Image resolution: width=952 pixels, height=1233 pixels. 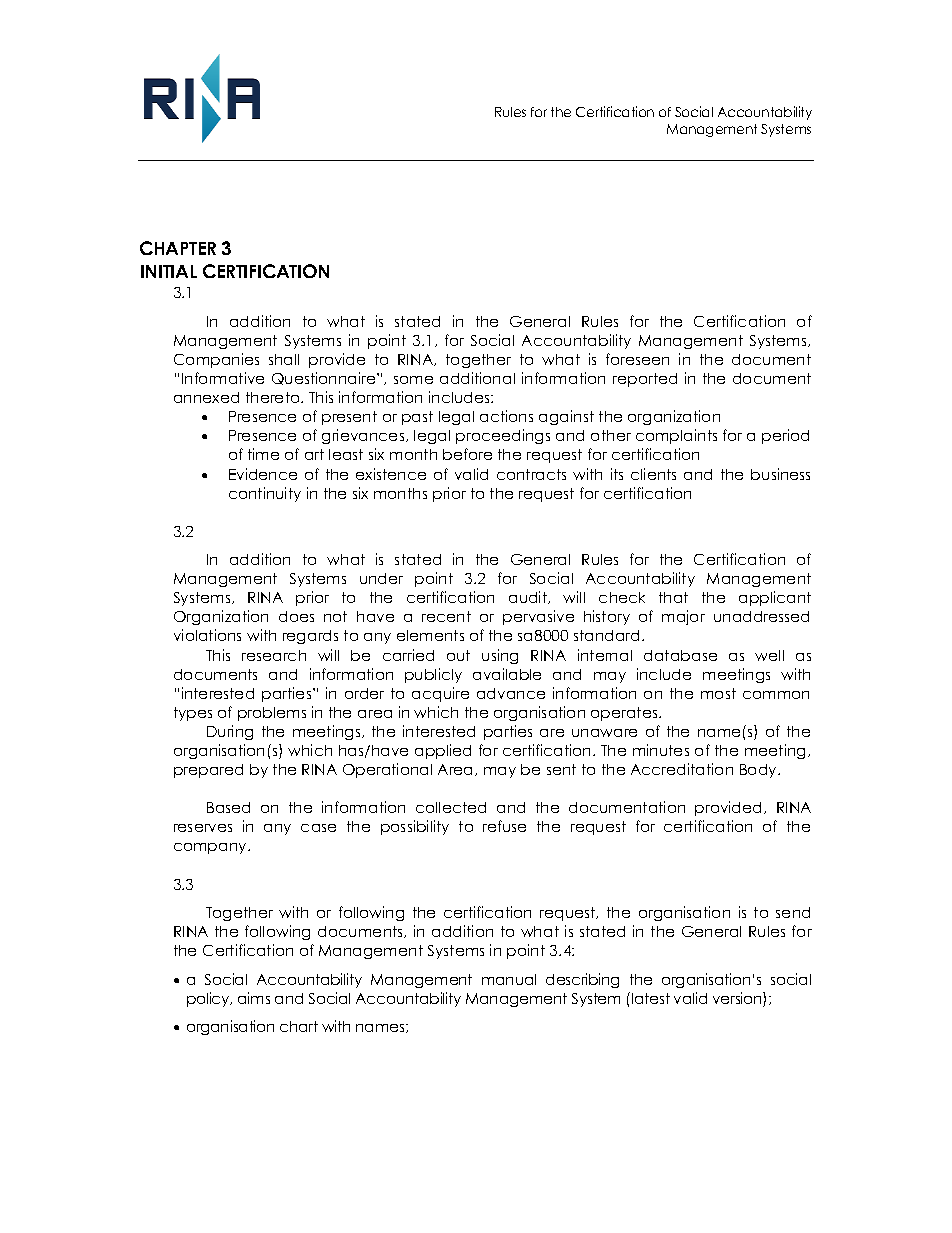 What do you see at coordinates (780, 474) in the document?
I see `business` at bounding box center [780, 474].
